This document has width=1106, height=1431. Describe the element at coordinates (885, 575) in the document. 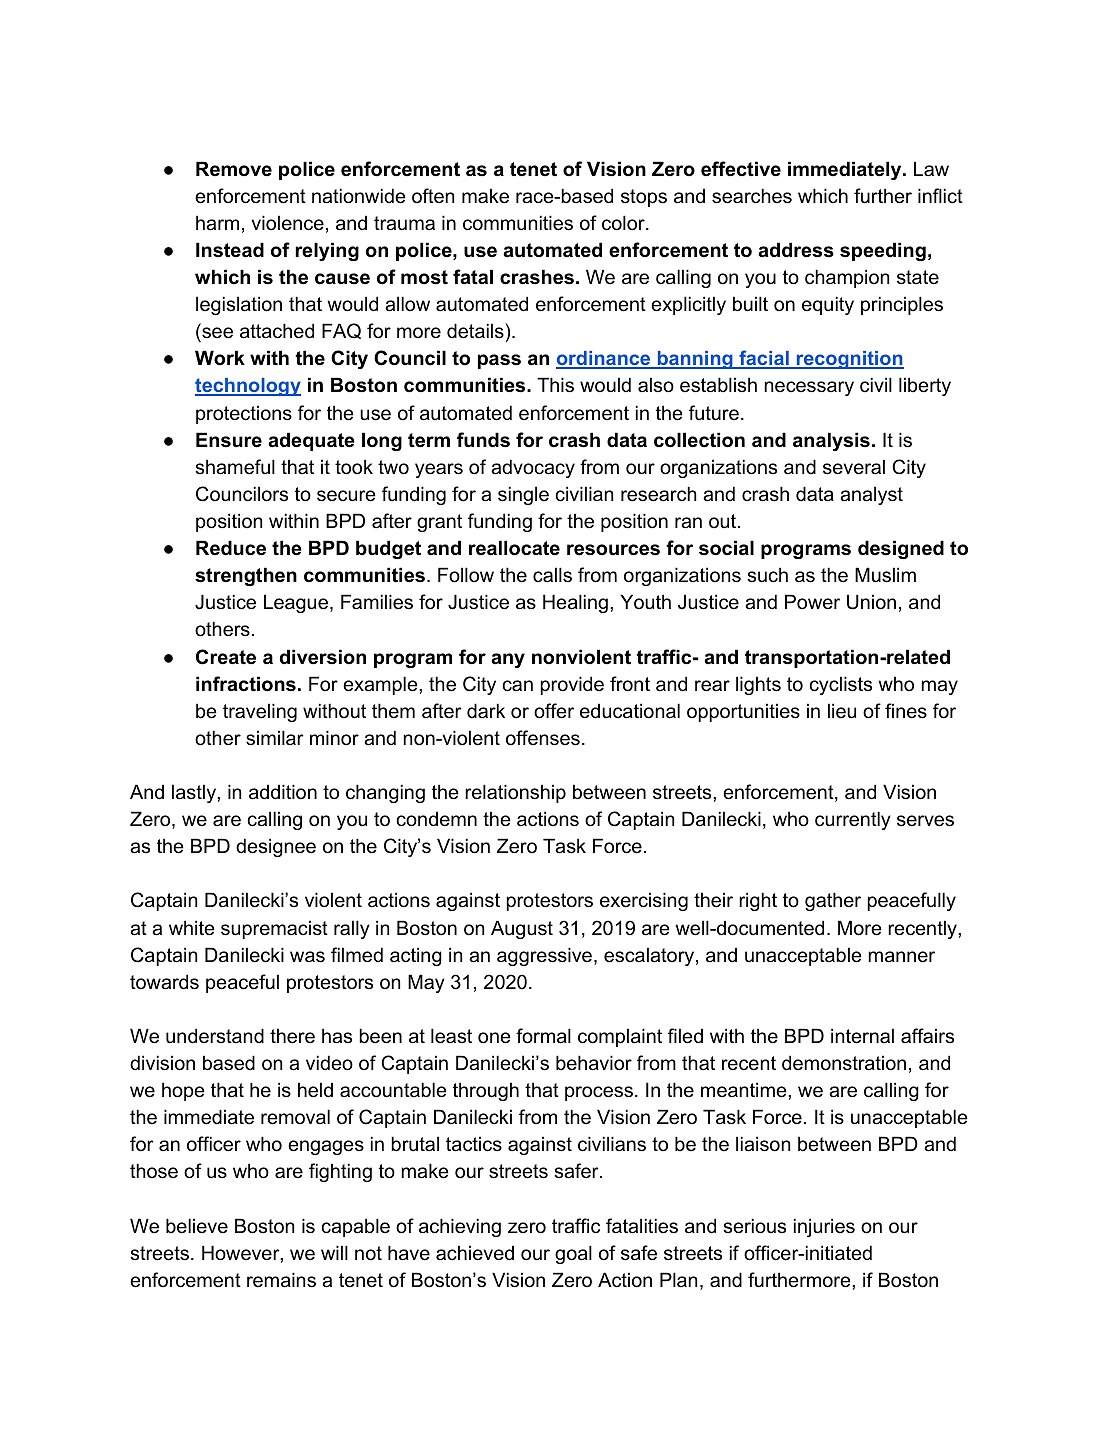

I see `Muslim` at that location.
